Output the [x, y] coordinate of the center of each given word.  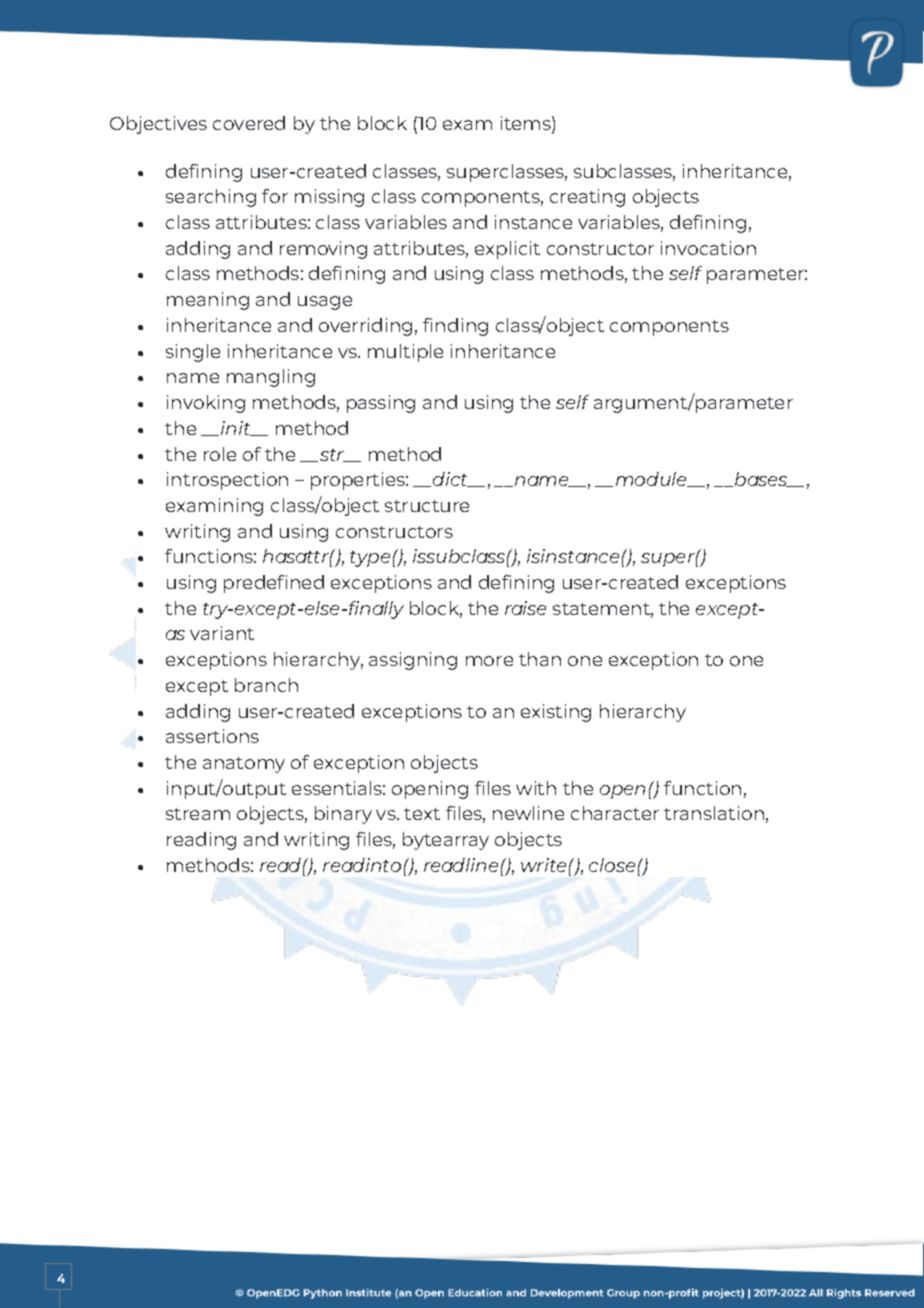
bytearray [446, 841]
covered [249, 123]
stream [198, 814]
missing [329, 198]
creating [587, 198]
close [612, 865]
